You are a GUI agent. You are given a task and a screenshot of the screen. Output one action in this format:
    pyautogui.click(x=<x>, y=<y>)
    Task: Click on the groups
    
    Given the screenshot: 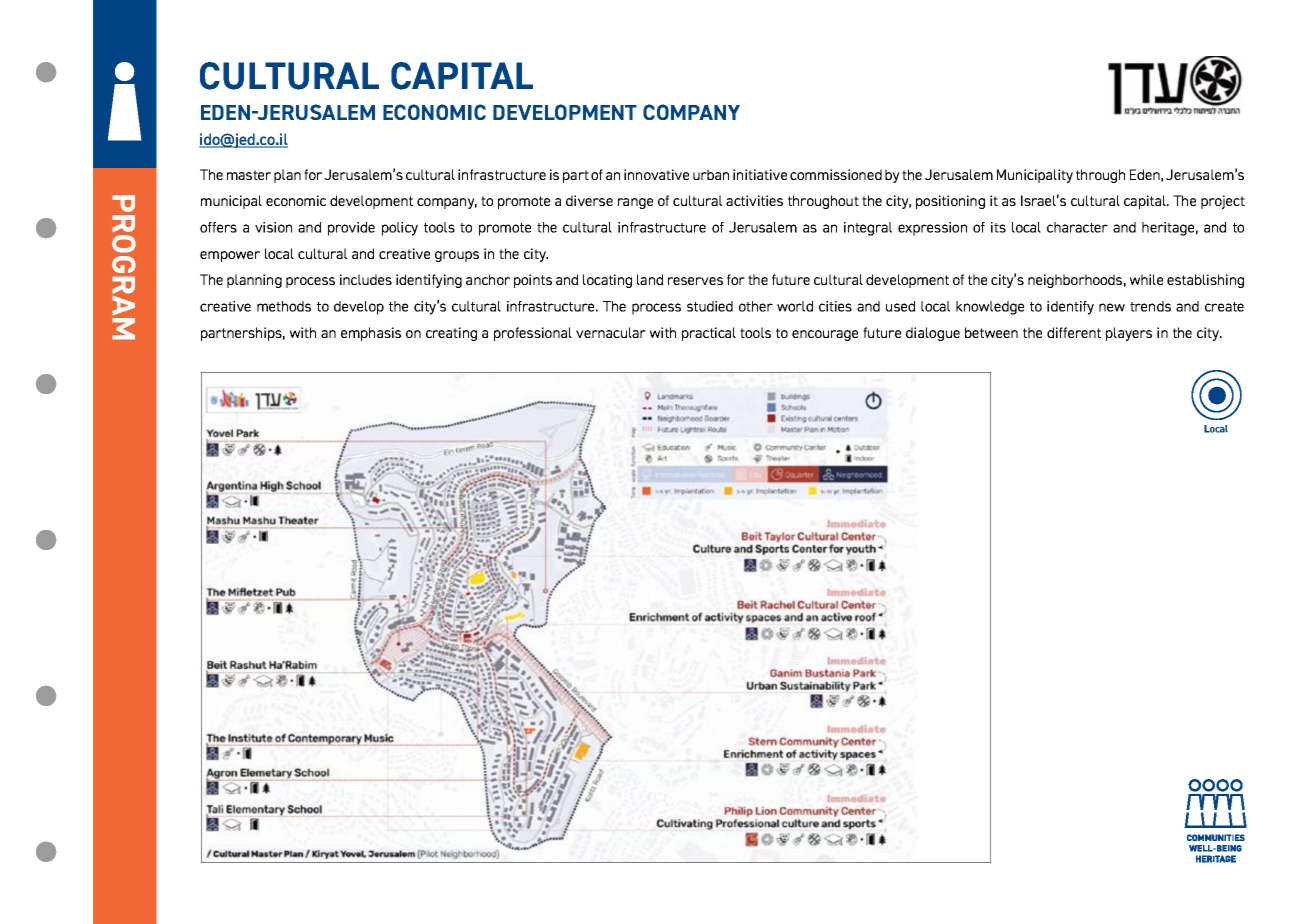 What is the action you would take?
    pyautogui.click(x=457, y=256)
